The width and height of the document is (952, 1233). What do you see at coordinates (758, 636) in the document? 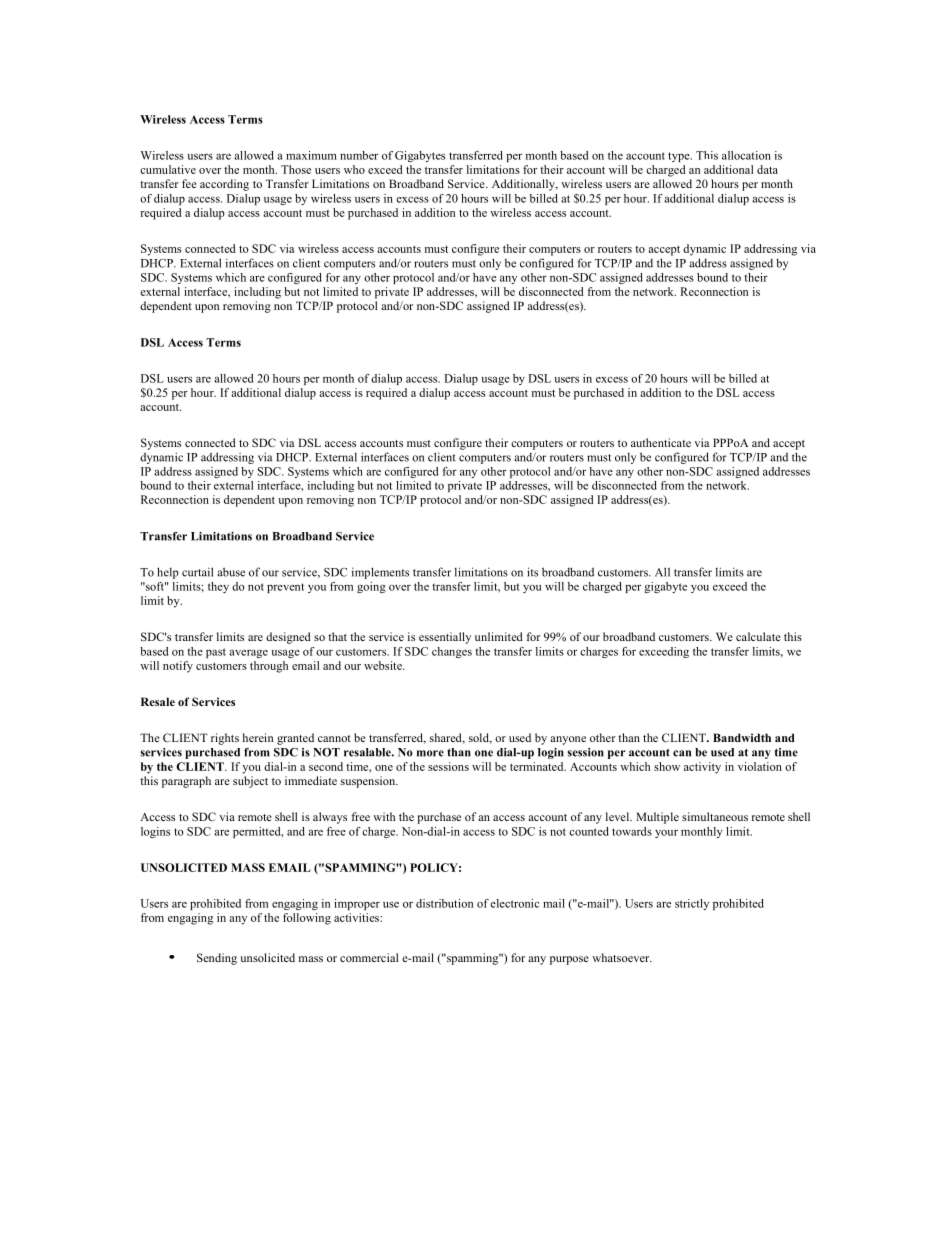
I see `calculate` at bounding box center [758, 636].
